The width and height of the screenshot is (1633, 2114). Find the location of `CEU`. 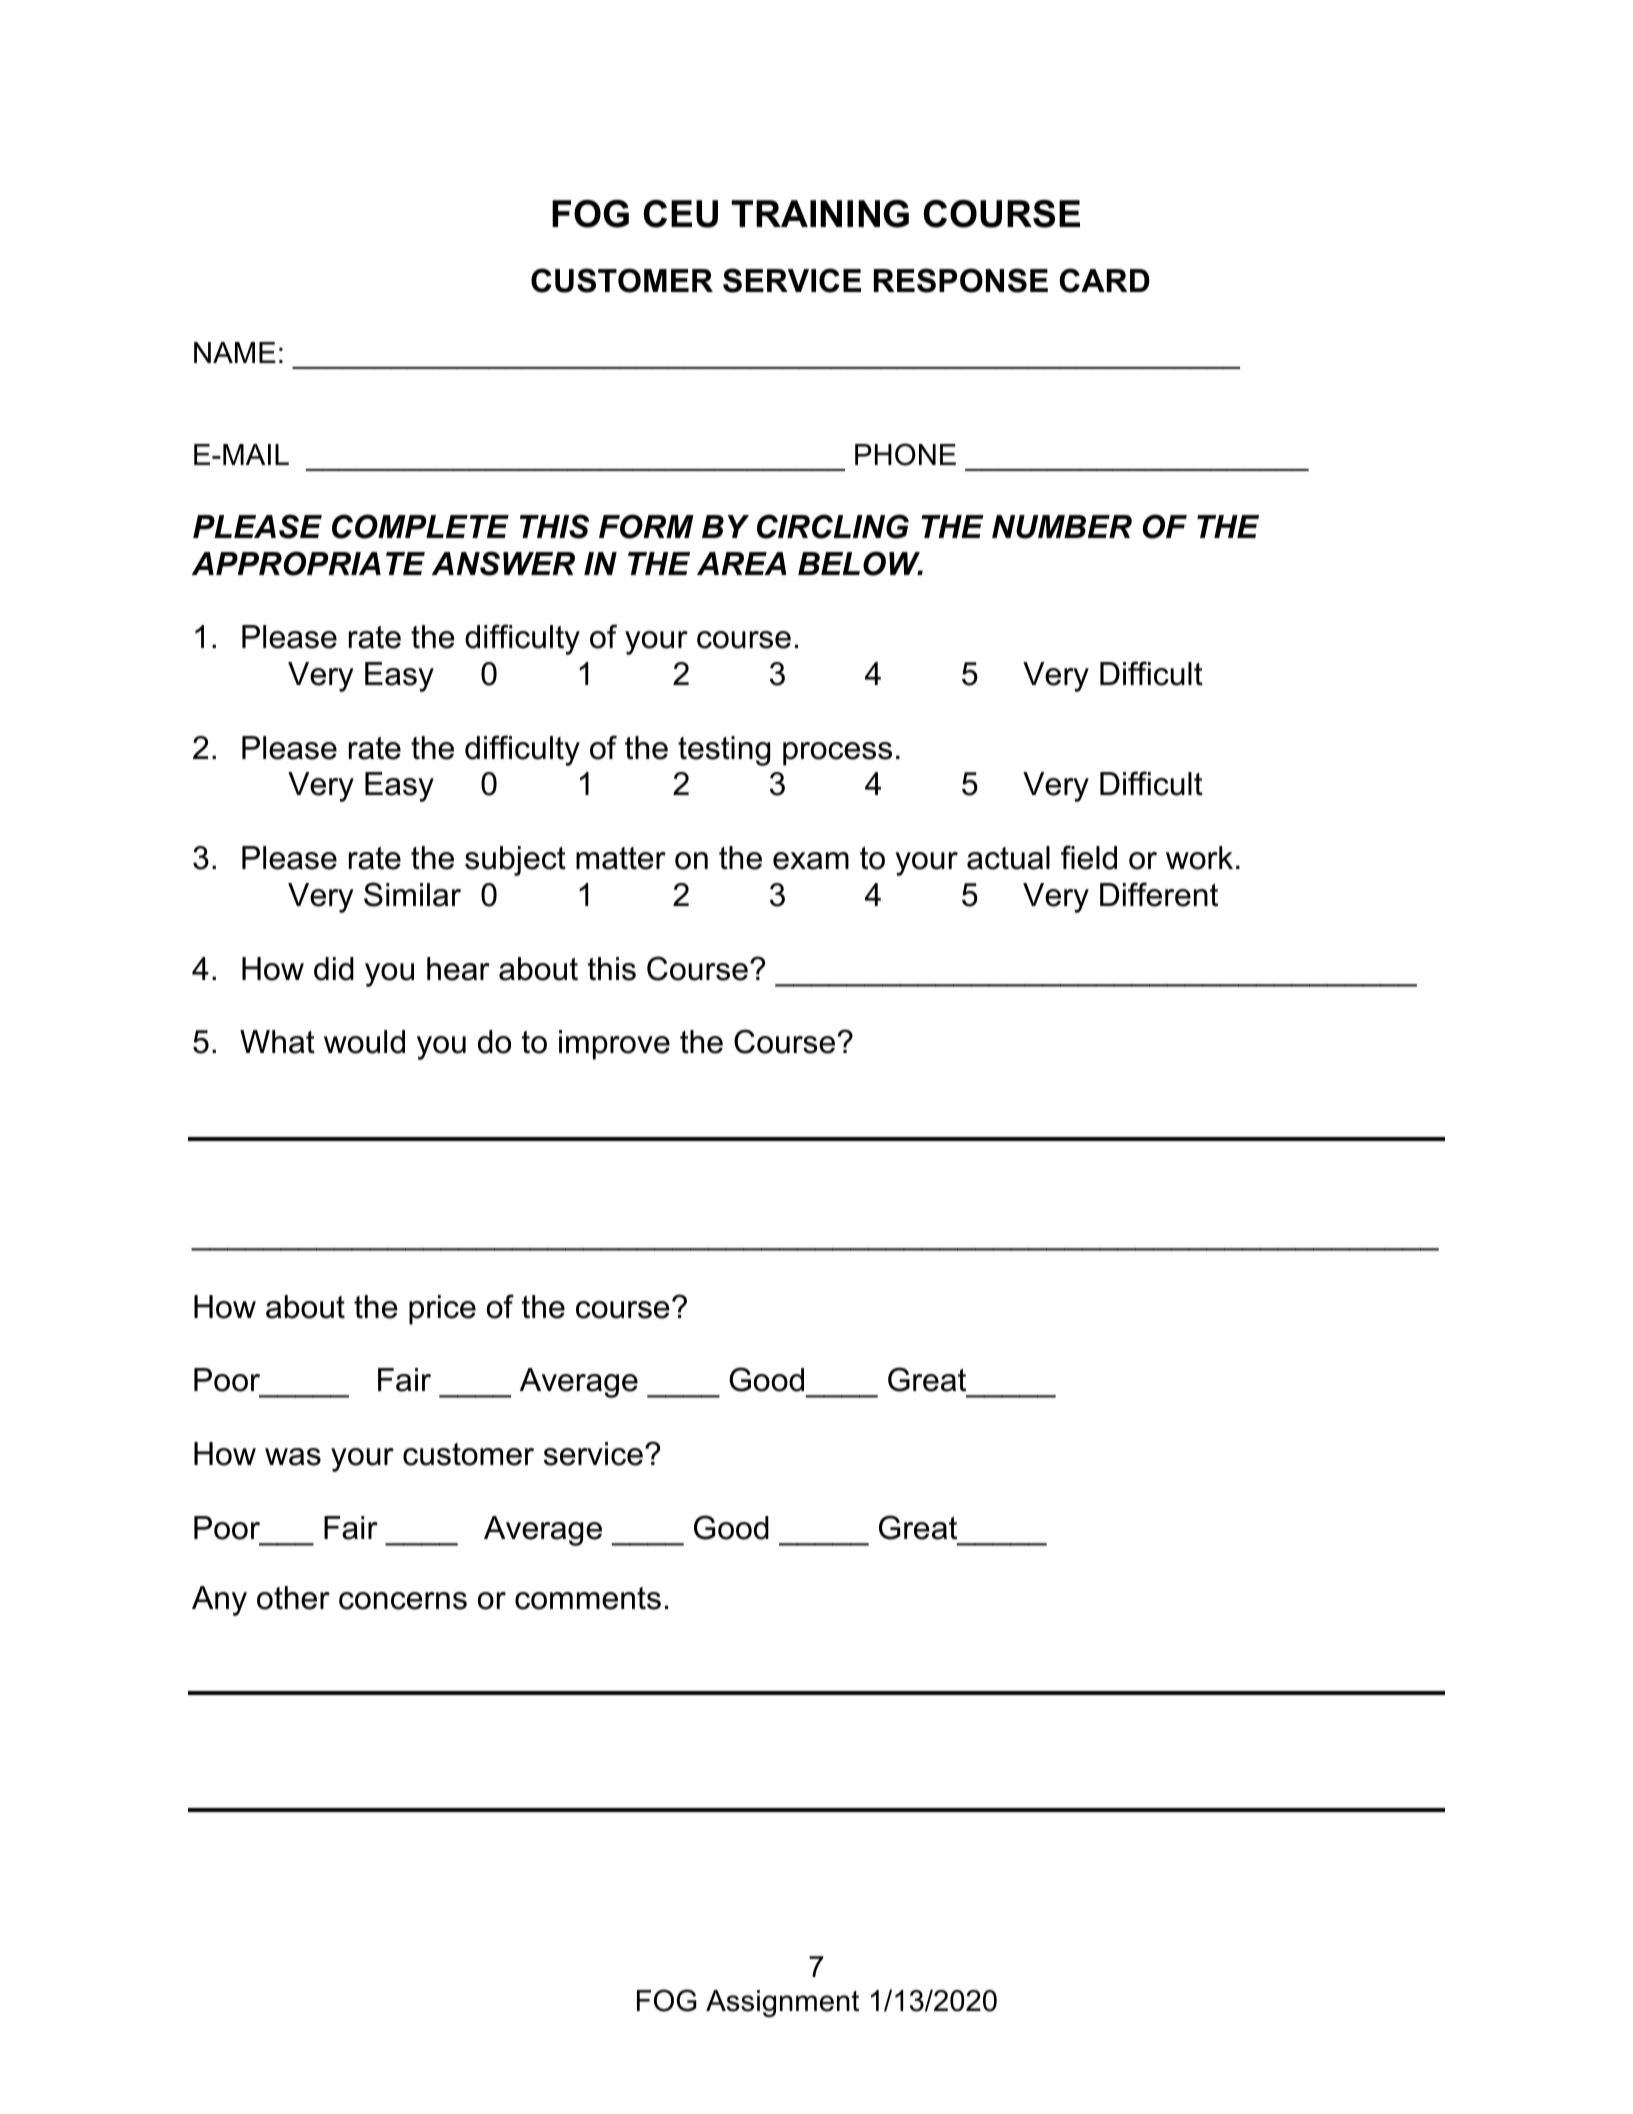

CEU is located at coordinates (680, 214).
